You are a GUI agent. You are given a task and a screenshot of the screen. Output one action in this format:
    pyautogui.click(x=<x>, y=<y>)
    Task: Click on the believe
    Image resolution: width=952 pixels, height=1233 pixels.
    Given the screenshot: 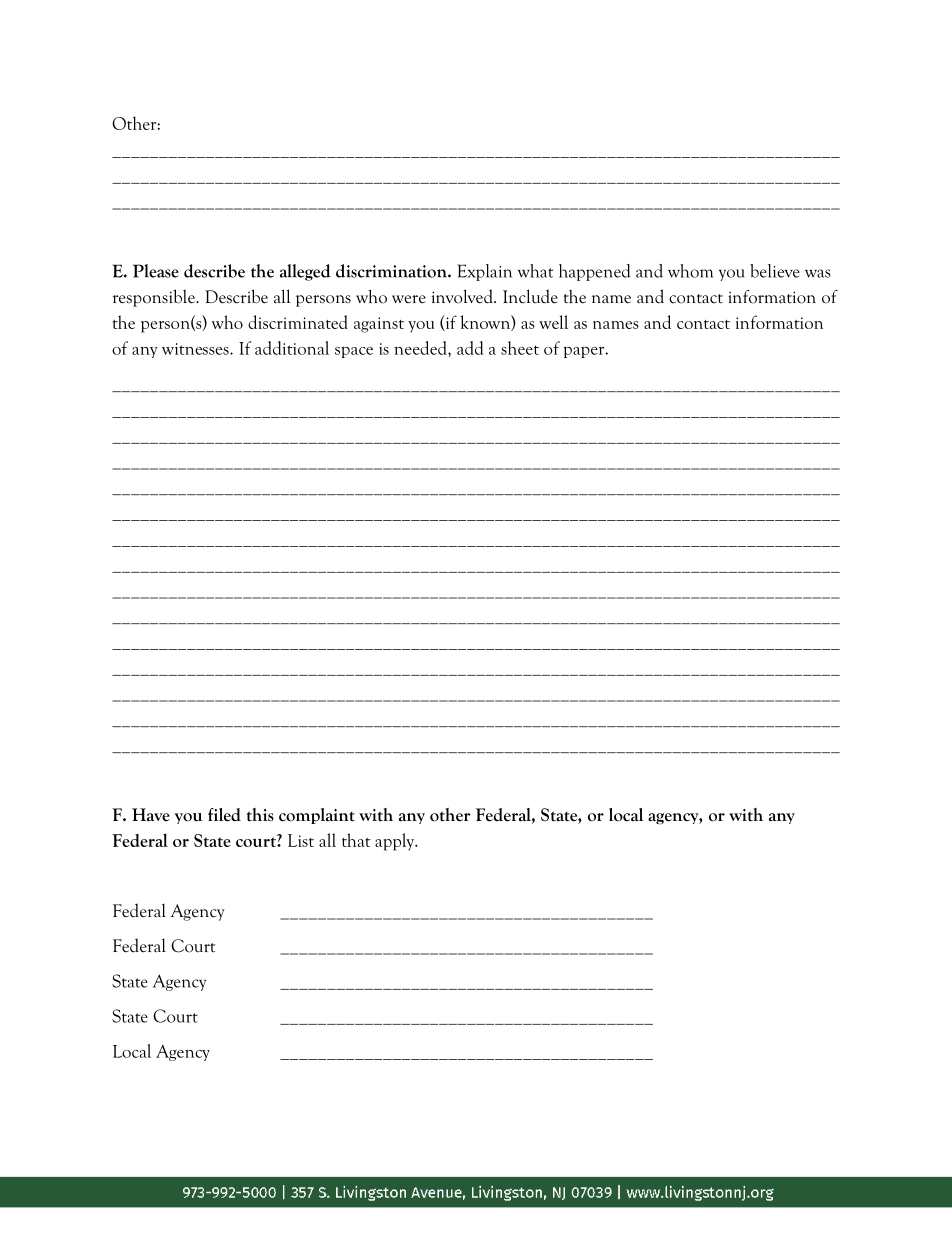 What is the action you would take?
    pyautogui.click(x=775, y=271)
